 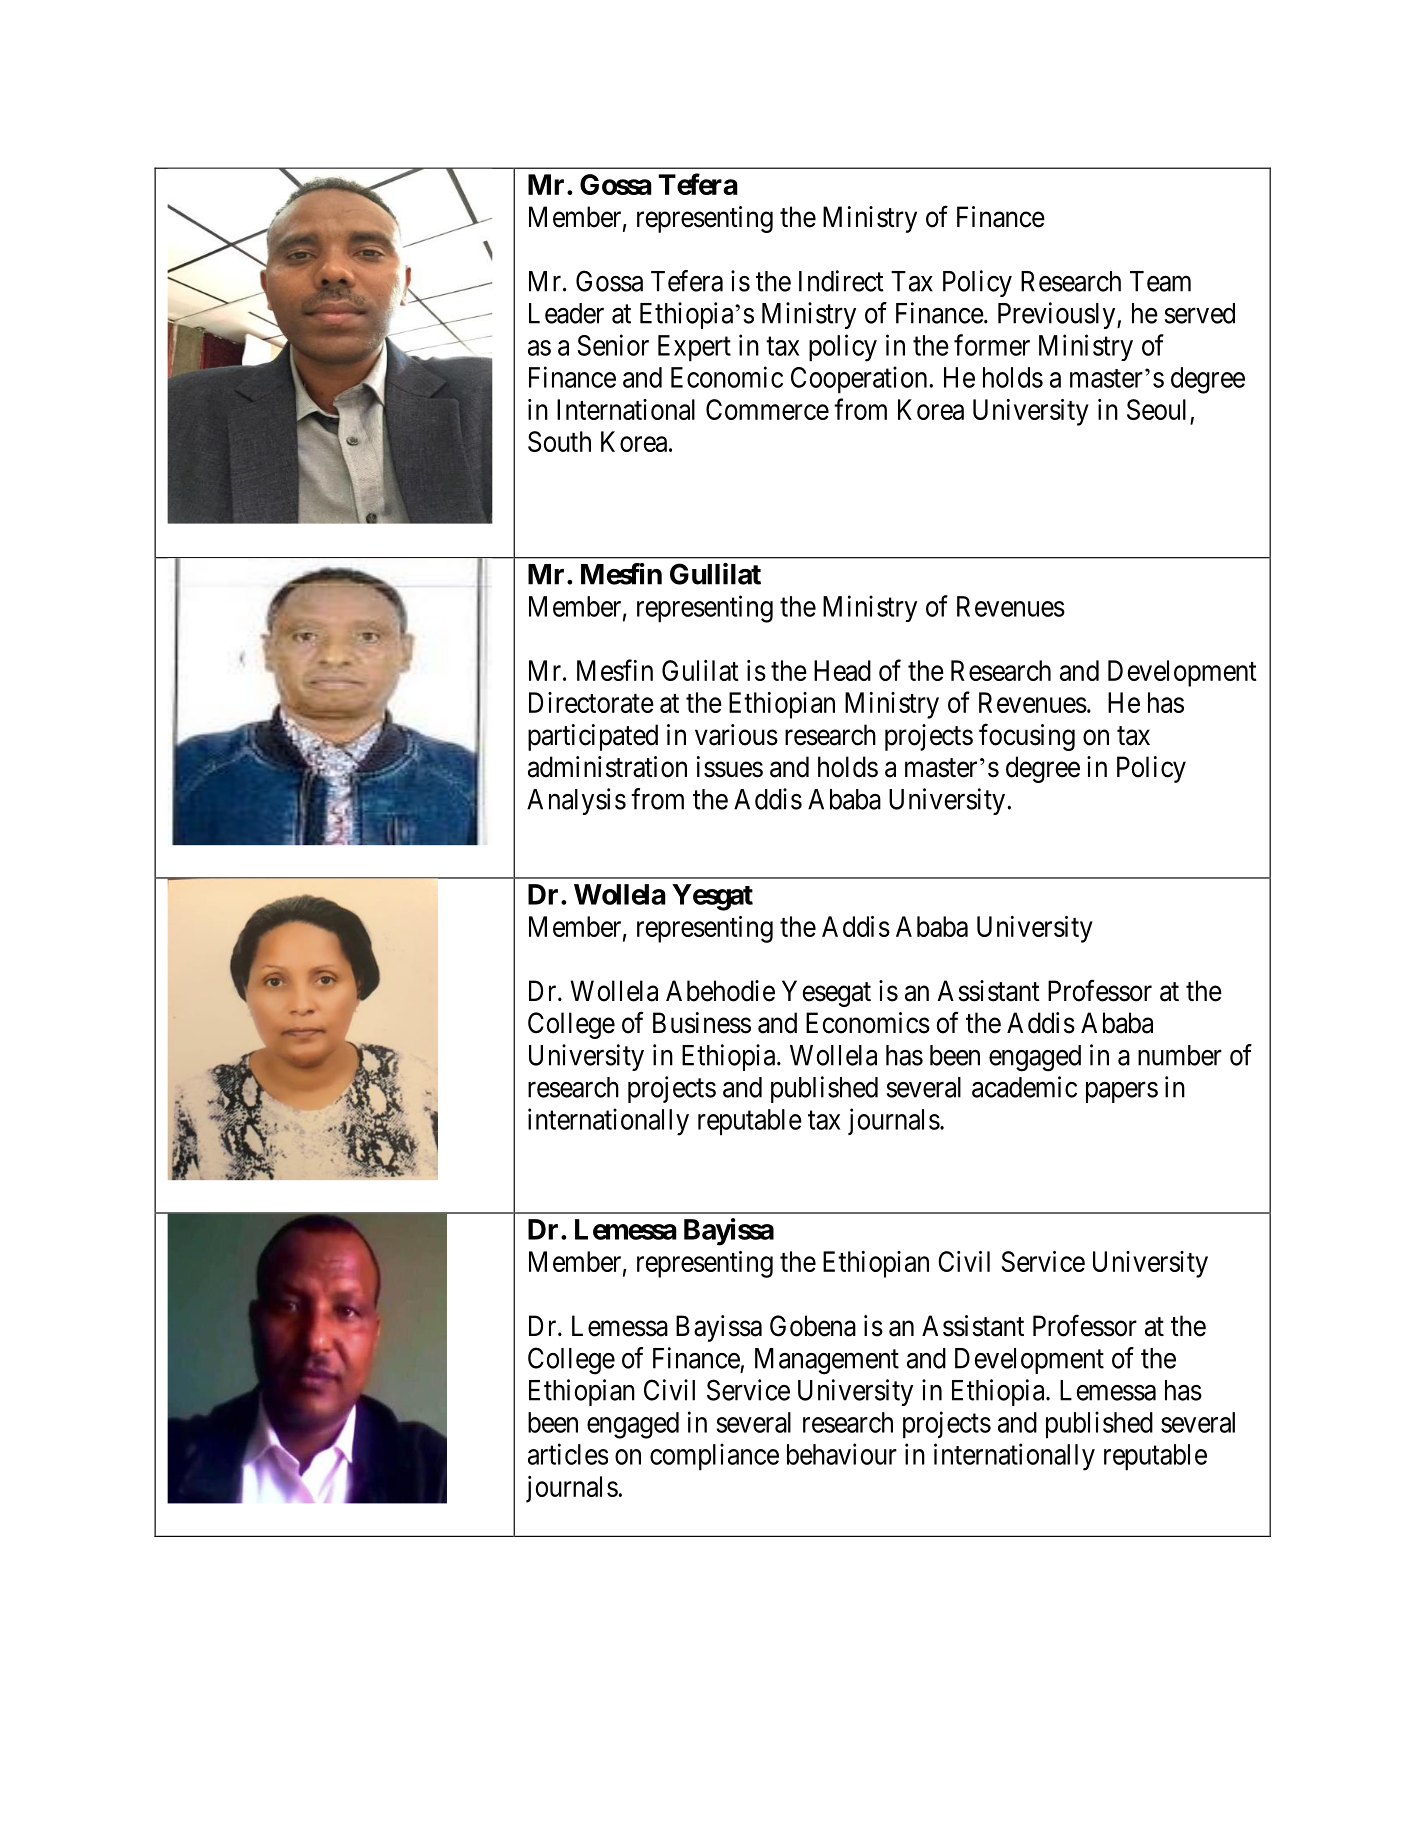 What do you see at coordinates (827, 1361) in the screenshot?
I see `Management` at bounding box center [827, 1361].
